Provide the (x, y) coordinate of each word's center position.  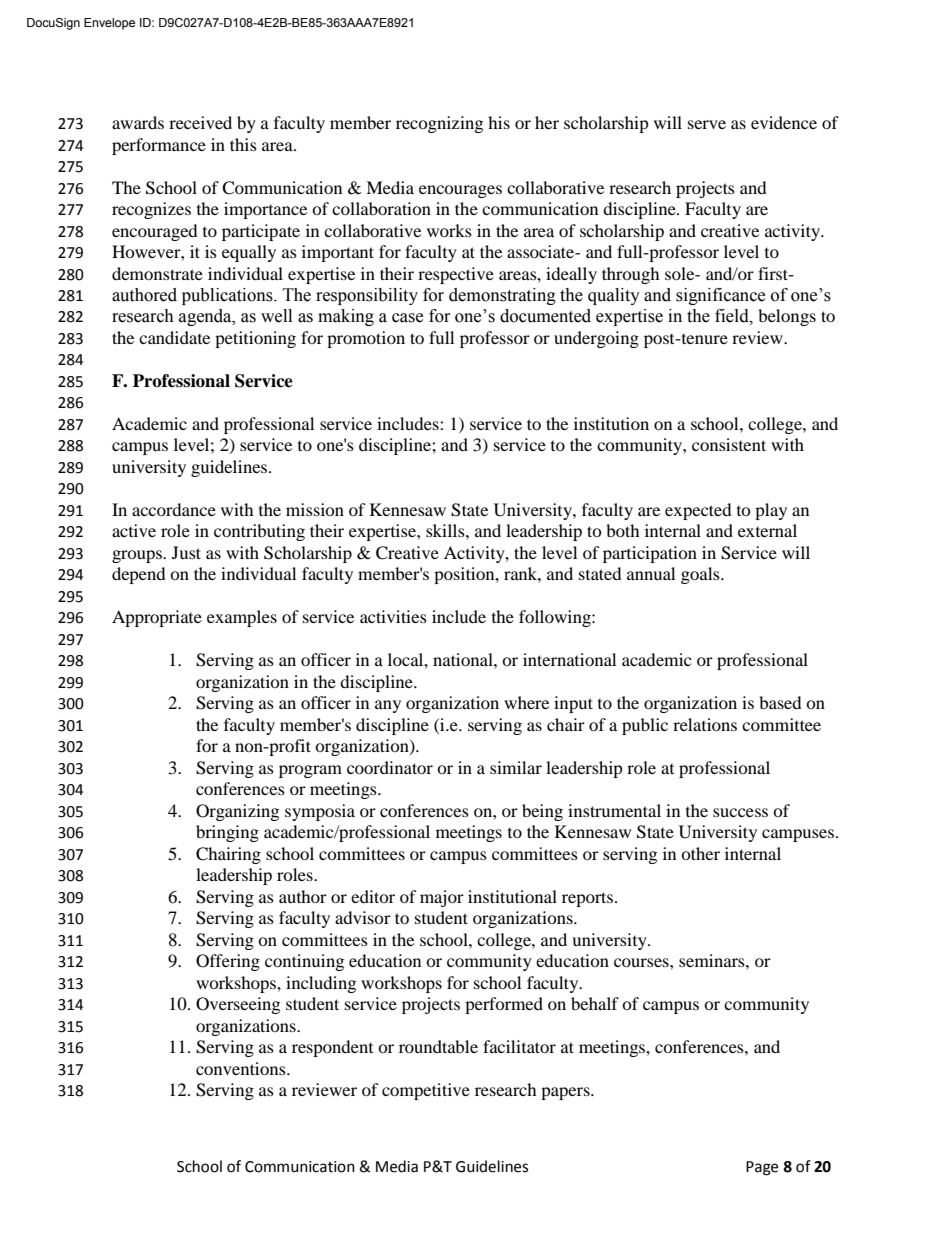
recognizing (439, 124)
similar (516, 767)
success (740, 812)
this (243, 144)
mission (315, 509)
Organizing (237, 812)
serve (707, 124)
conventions (242, 1068)
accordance (174, 509)
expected (698, 511)
